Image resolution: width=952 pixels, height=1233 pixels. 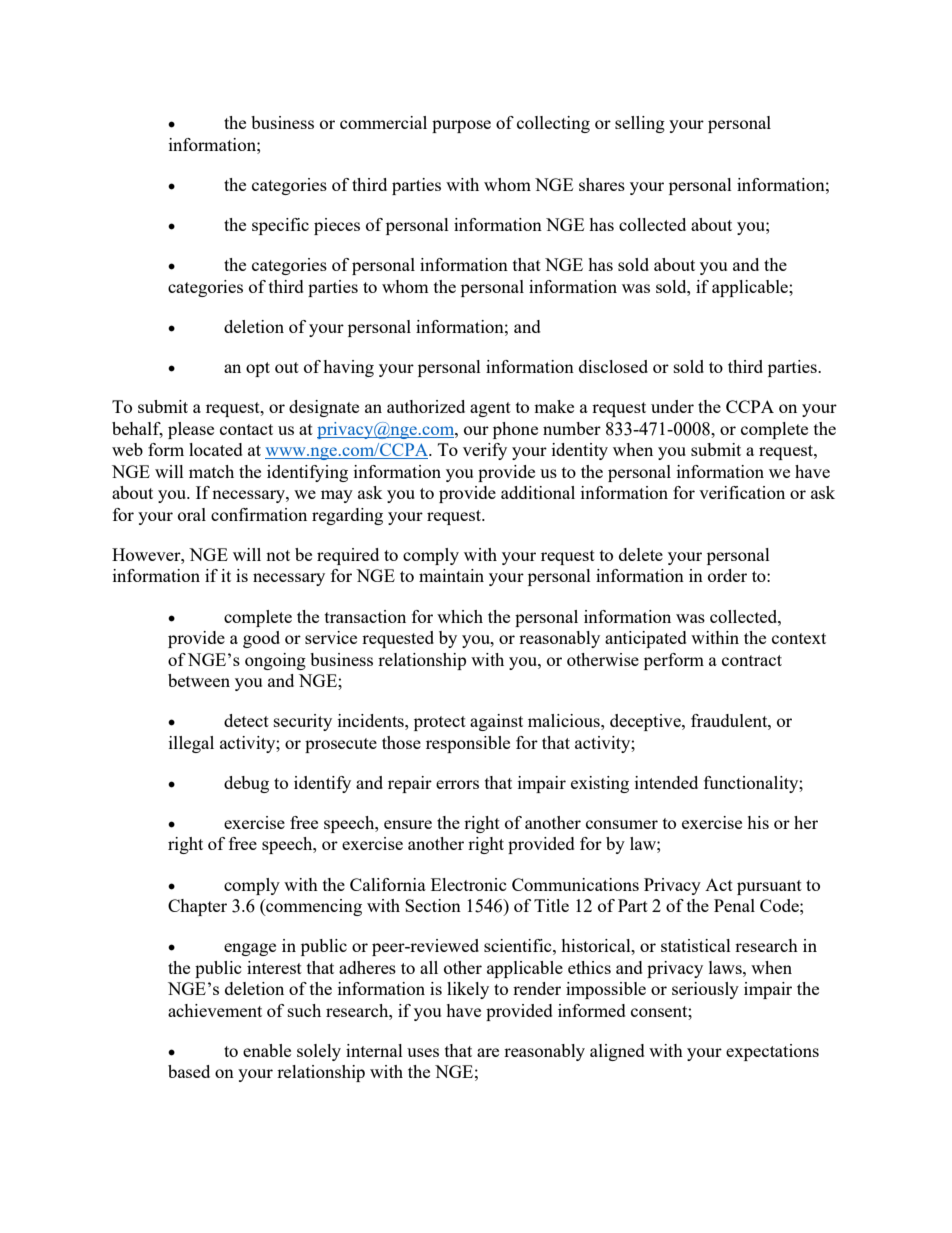 What do you see at coordinates (490, 409) in the screenshot?
I see `agent` at bounding box center [490, 409].
